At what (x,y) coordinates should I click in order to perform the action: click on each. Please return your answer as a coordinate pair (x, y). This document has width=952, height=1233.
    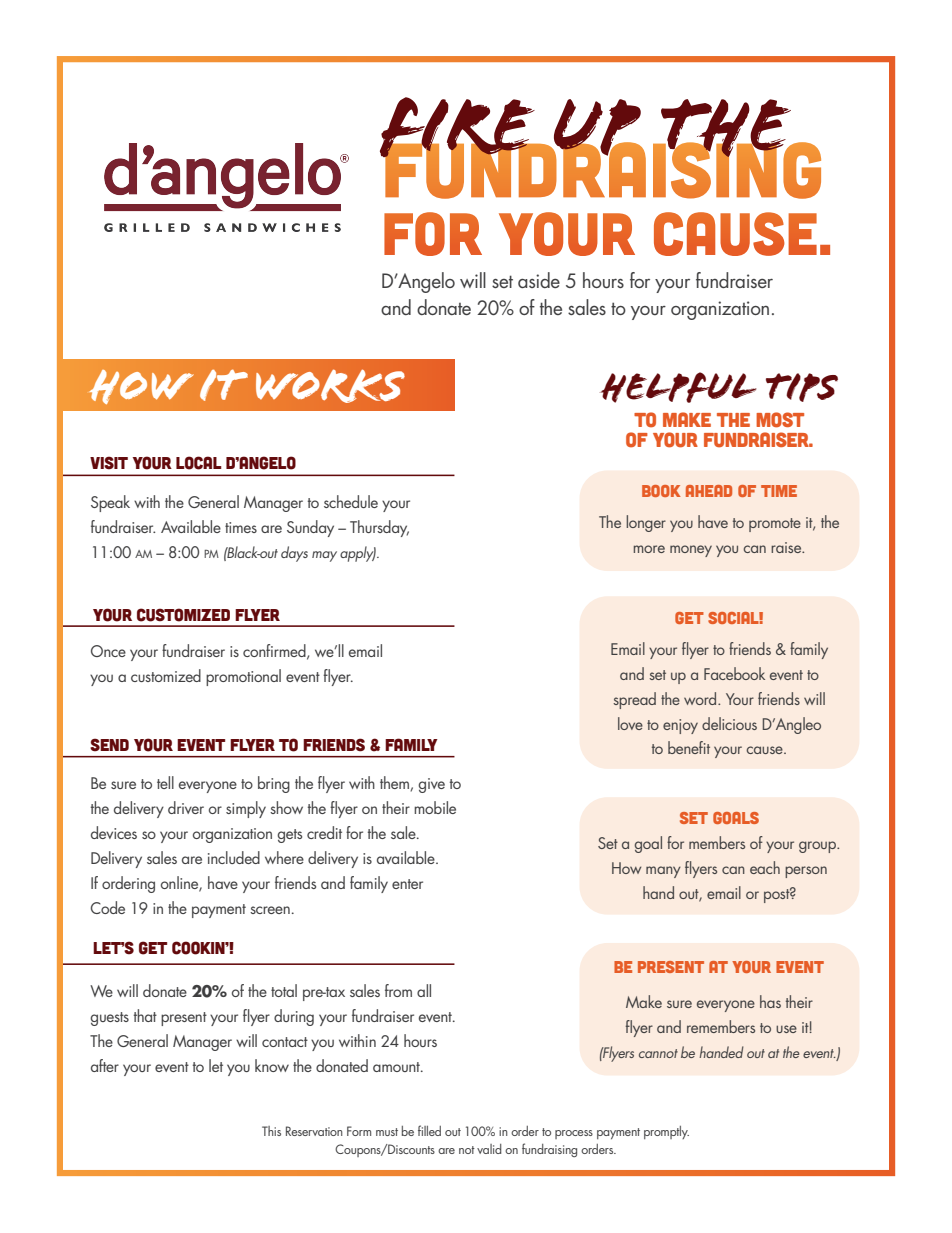
    Looking at the image, I should click on (765, 867).
